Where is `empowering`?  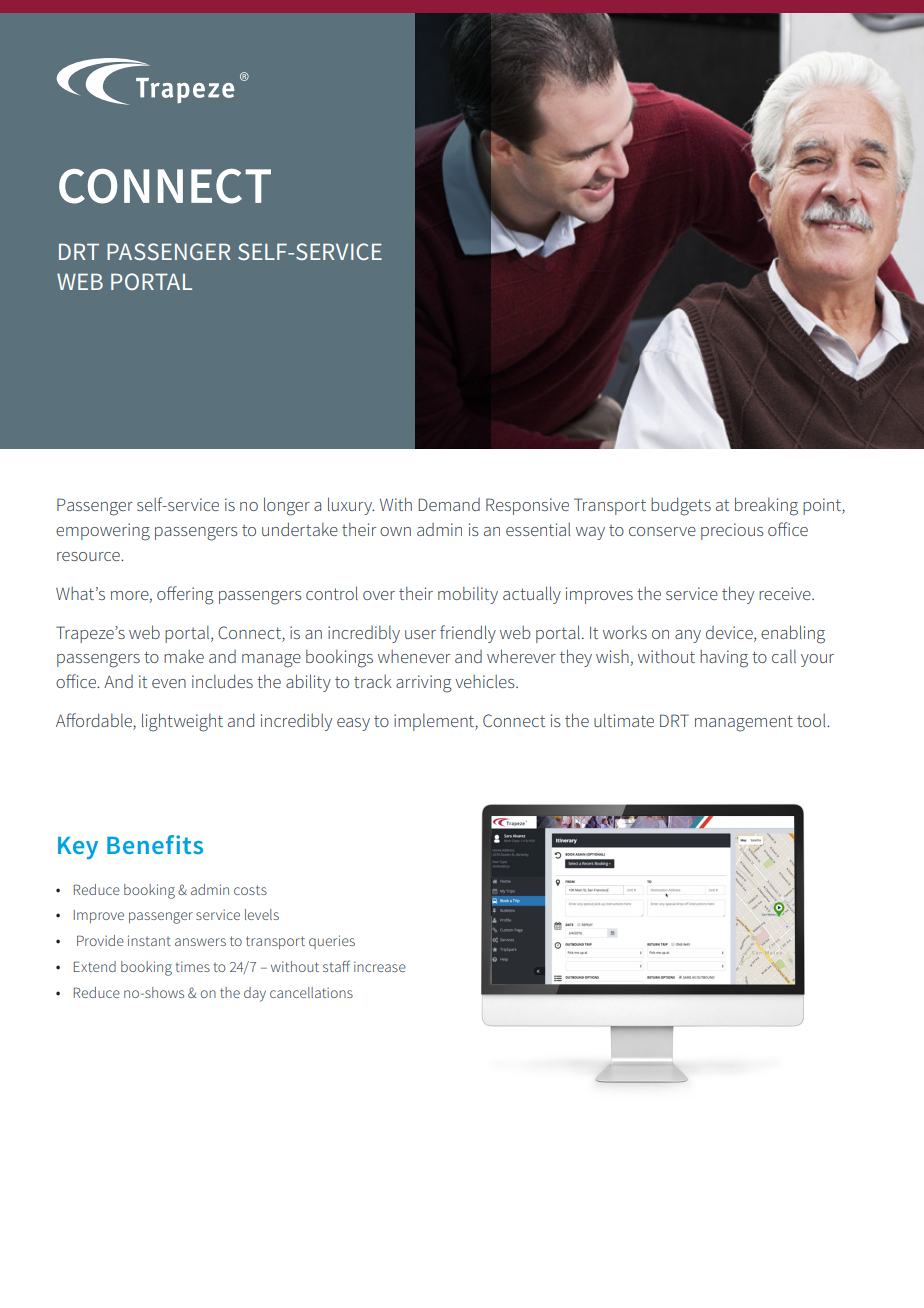
empowering is located at coordinates (103, 532).
